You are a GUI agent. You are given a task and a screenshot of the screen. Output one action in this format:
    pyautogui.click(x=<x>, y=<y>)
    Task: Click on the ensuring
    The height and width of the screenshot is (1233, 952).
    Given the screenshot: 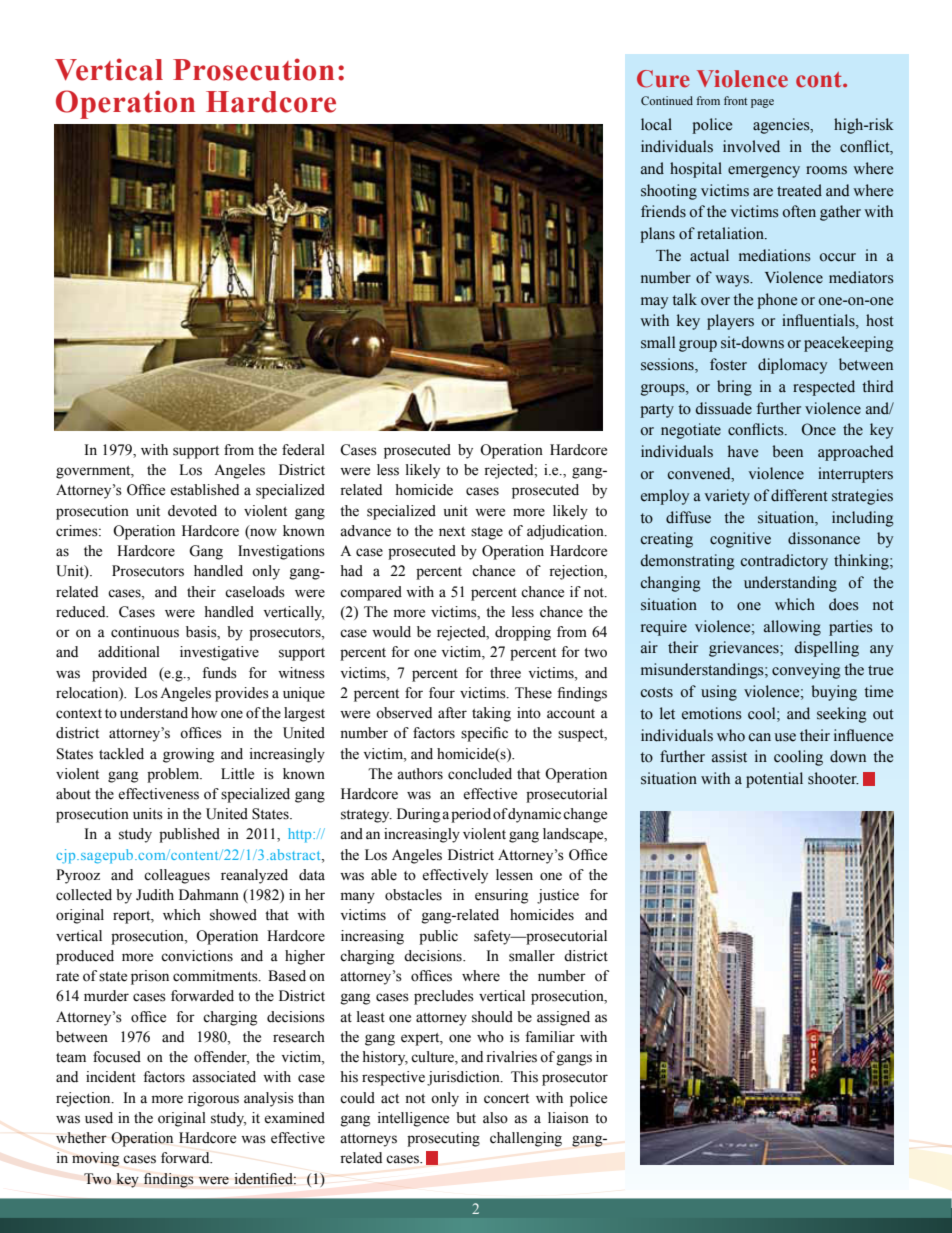 What is the action you would take?
    pyautogui.click(x=501, y=896)
